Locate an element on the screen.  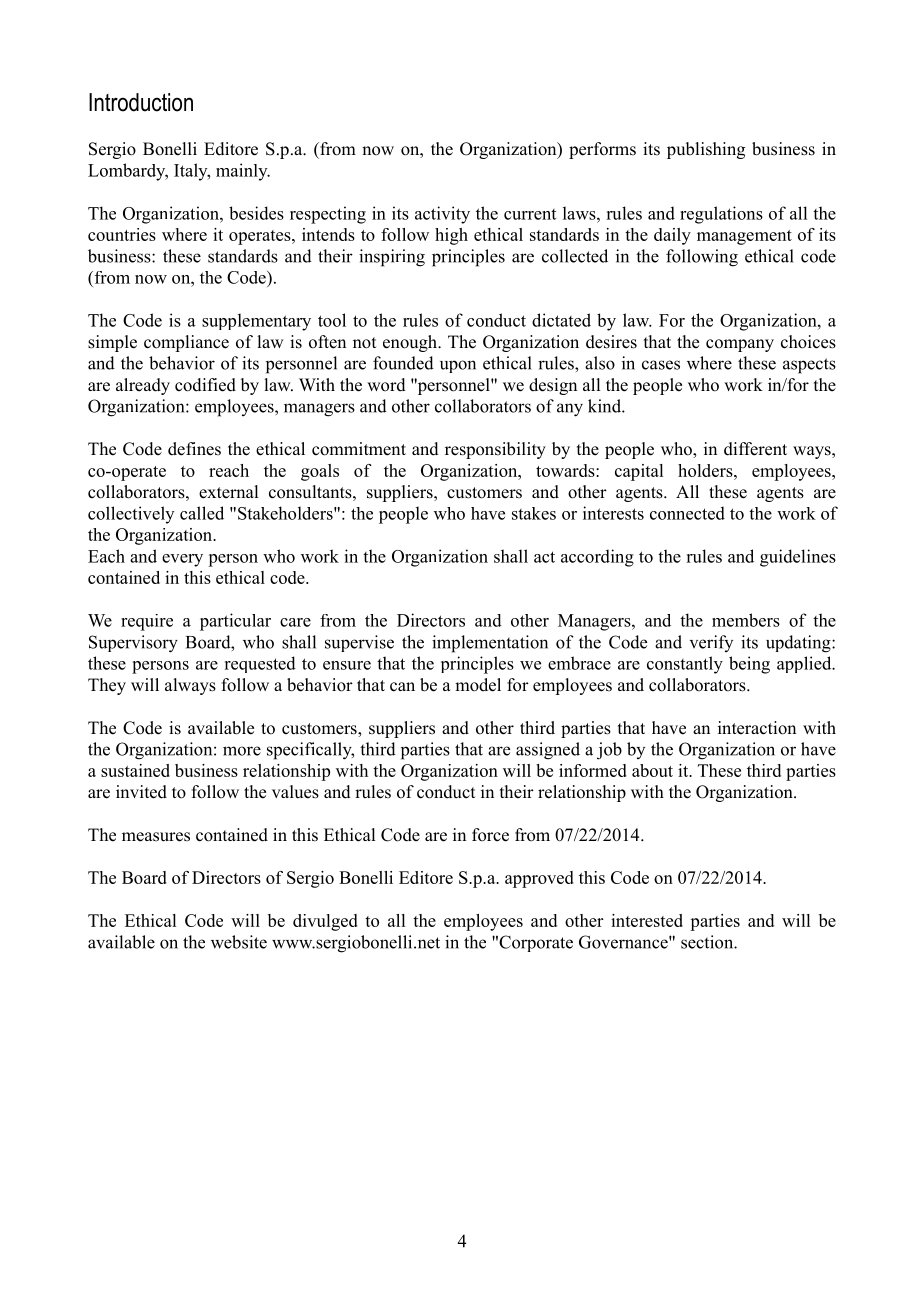
publishing is located at coordinates (706, 150).
